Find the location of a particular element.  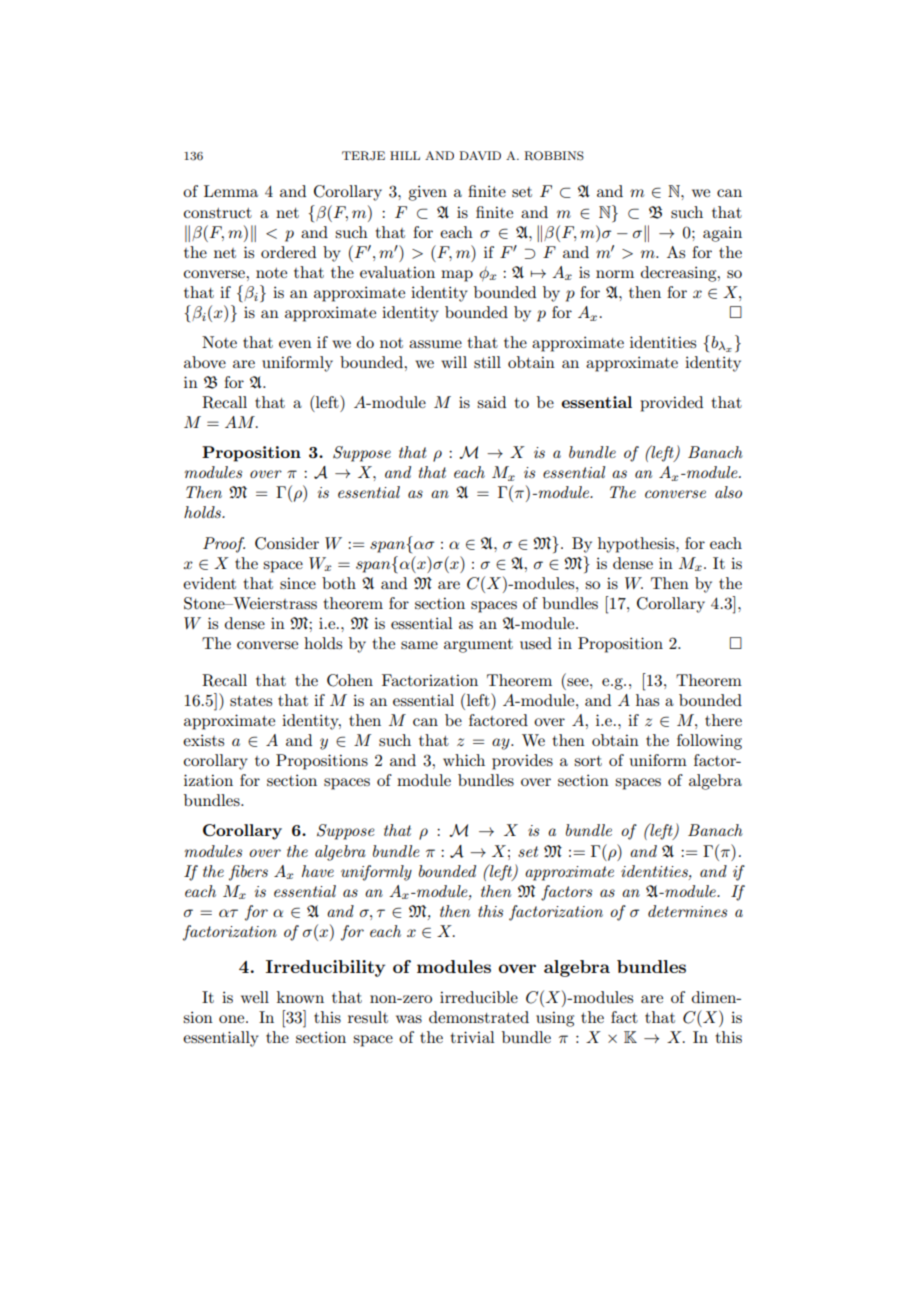

well is located at coordinates (255, 997).
